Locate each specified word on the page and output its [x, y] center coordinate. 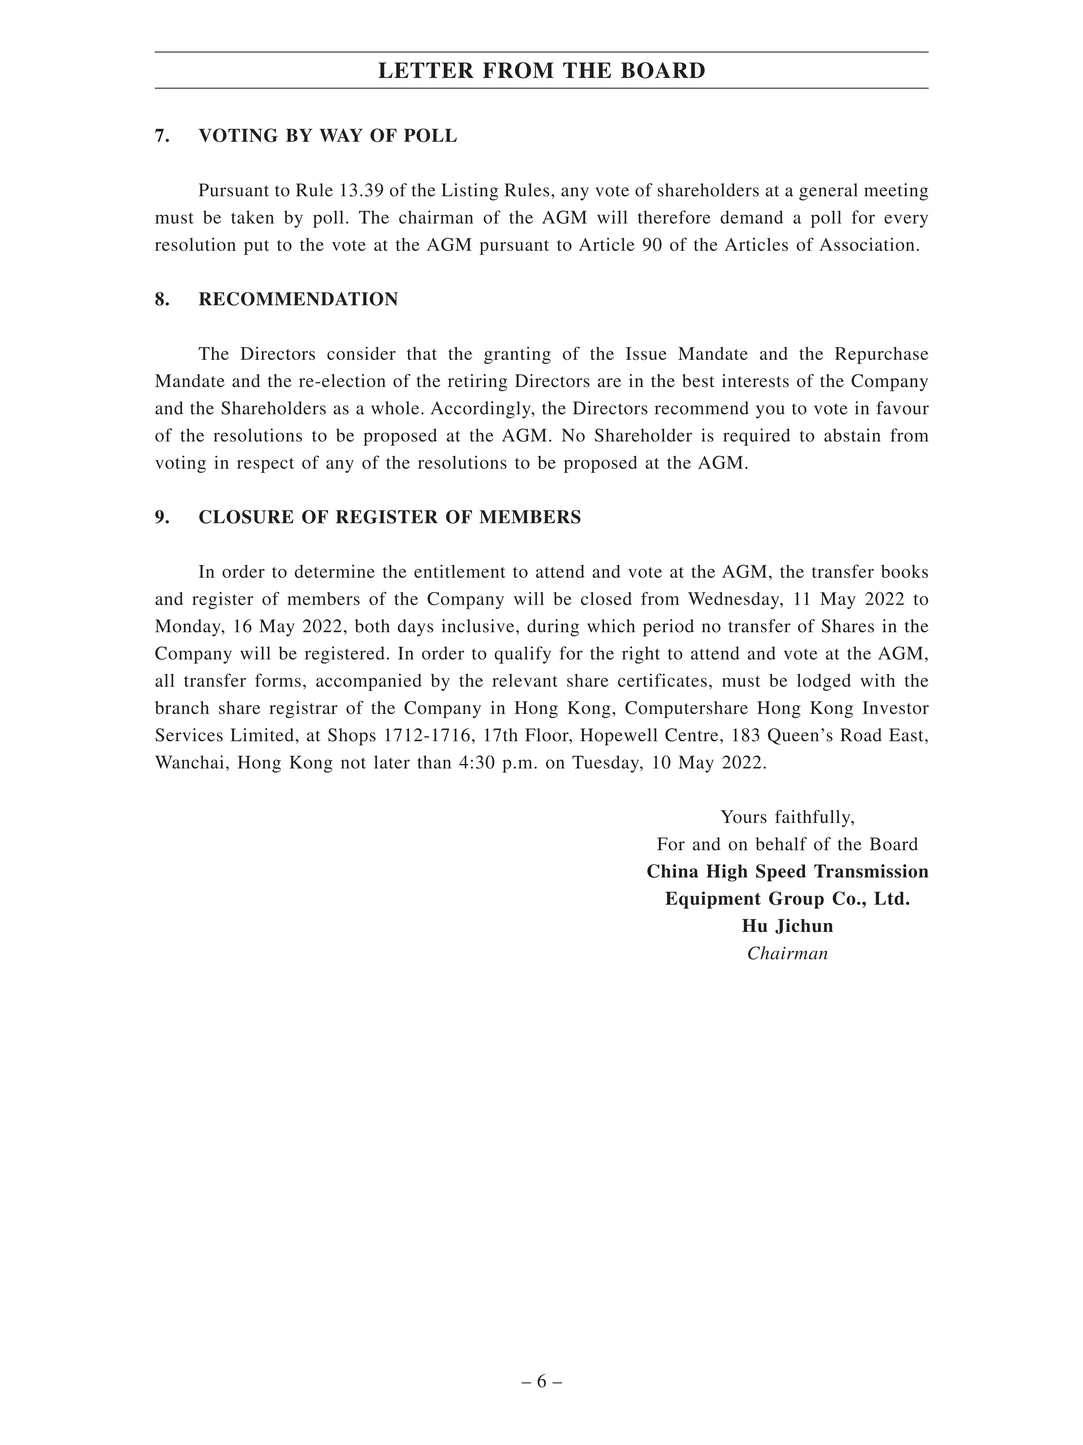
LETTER [426, 70]
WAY [341, 135]
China [672, 871]
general [828, 192]
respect [265, 465]
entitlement [460, 571]
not [353, 763]
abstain [852, 435]
